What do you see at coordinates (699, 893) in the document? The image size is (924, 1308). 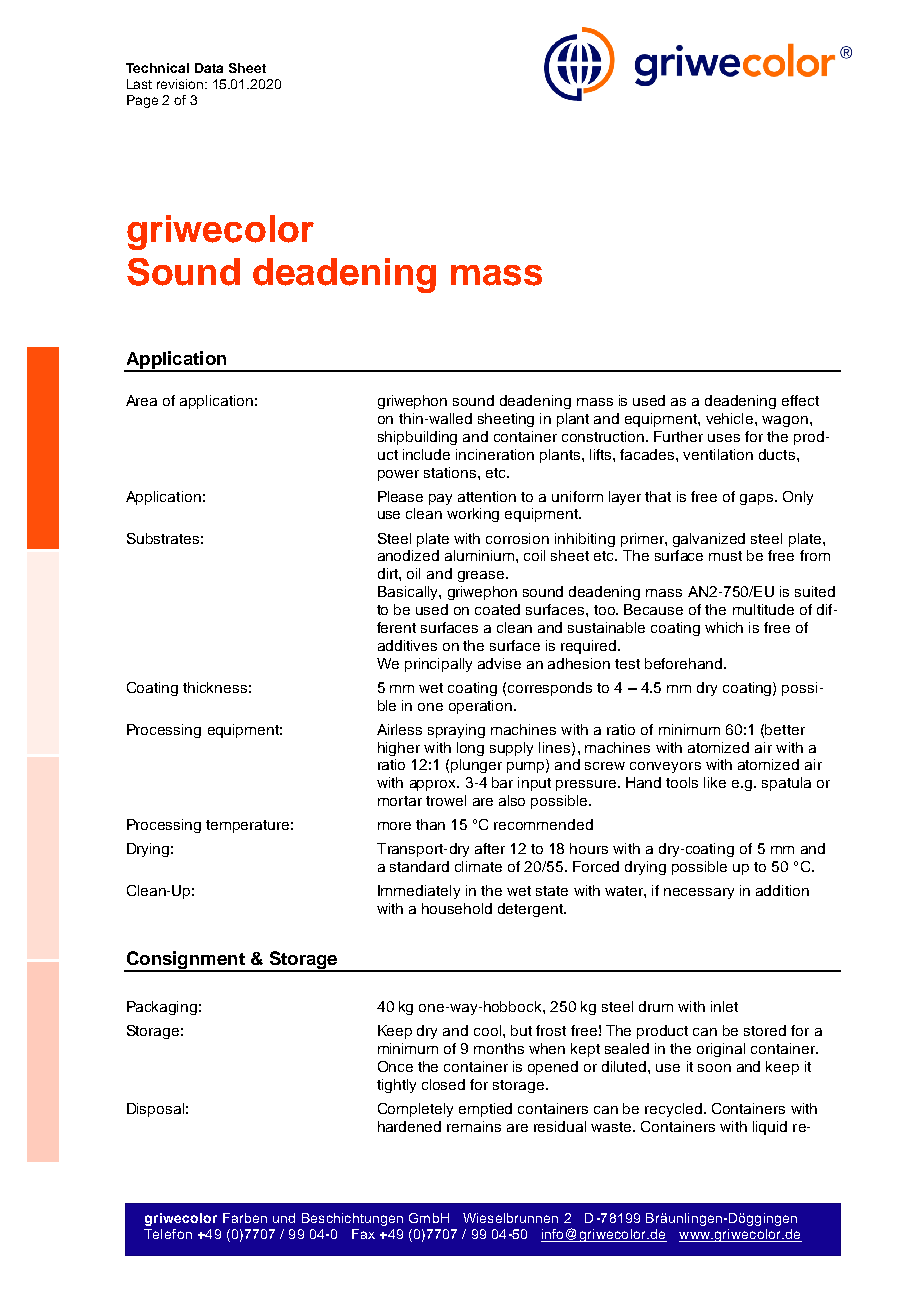 I see `necessary` at bounding box center [699, 893].
